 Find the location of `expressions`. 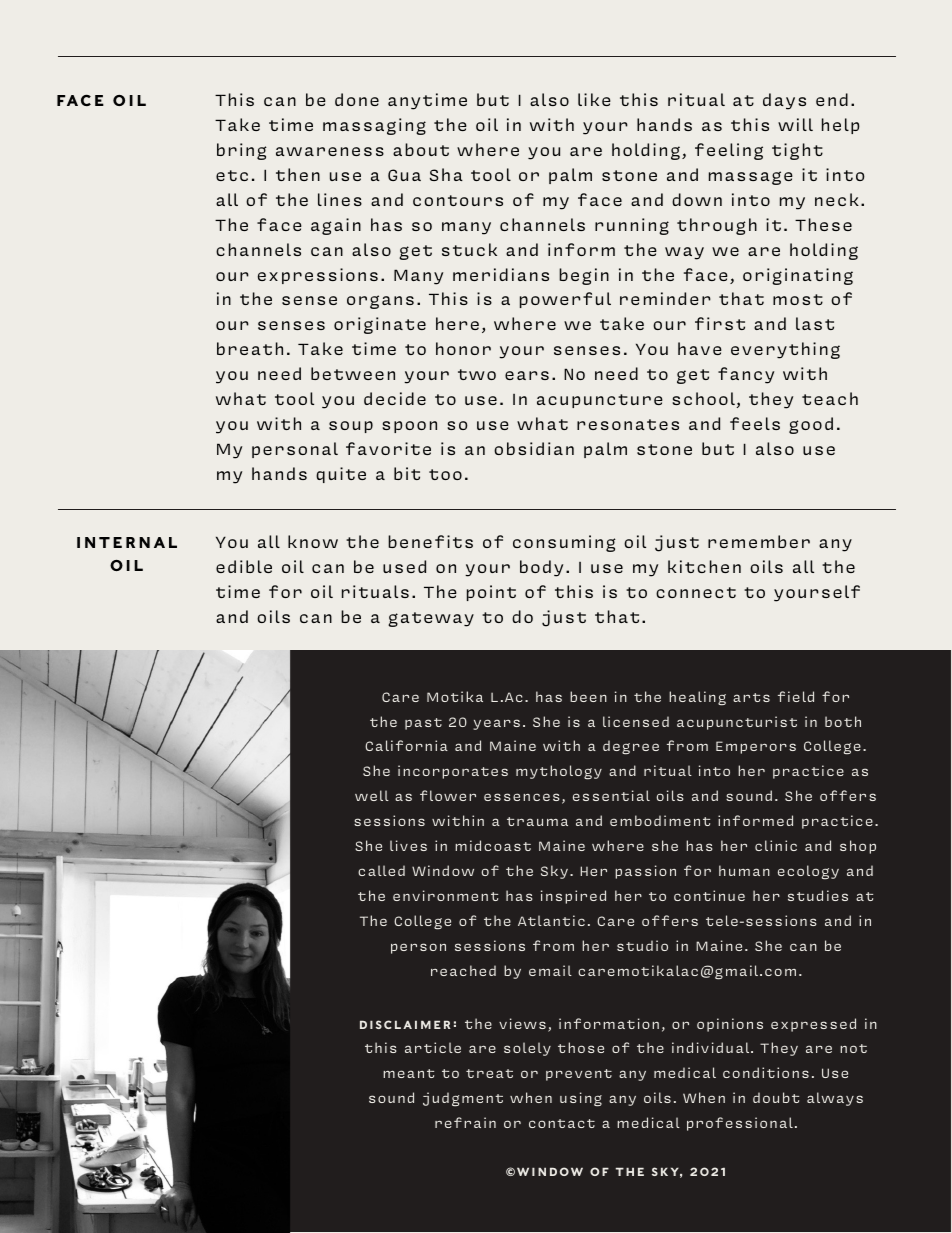

expressions is located at coordinates (318, 276).
